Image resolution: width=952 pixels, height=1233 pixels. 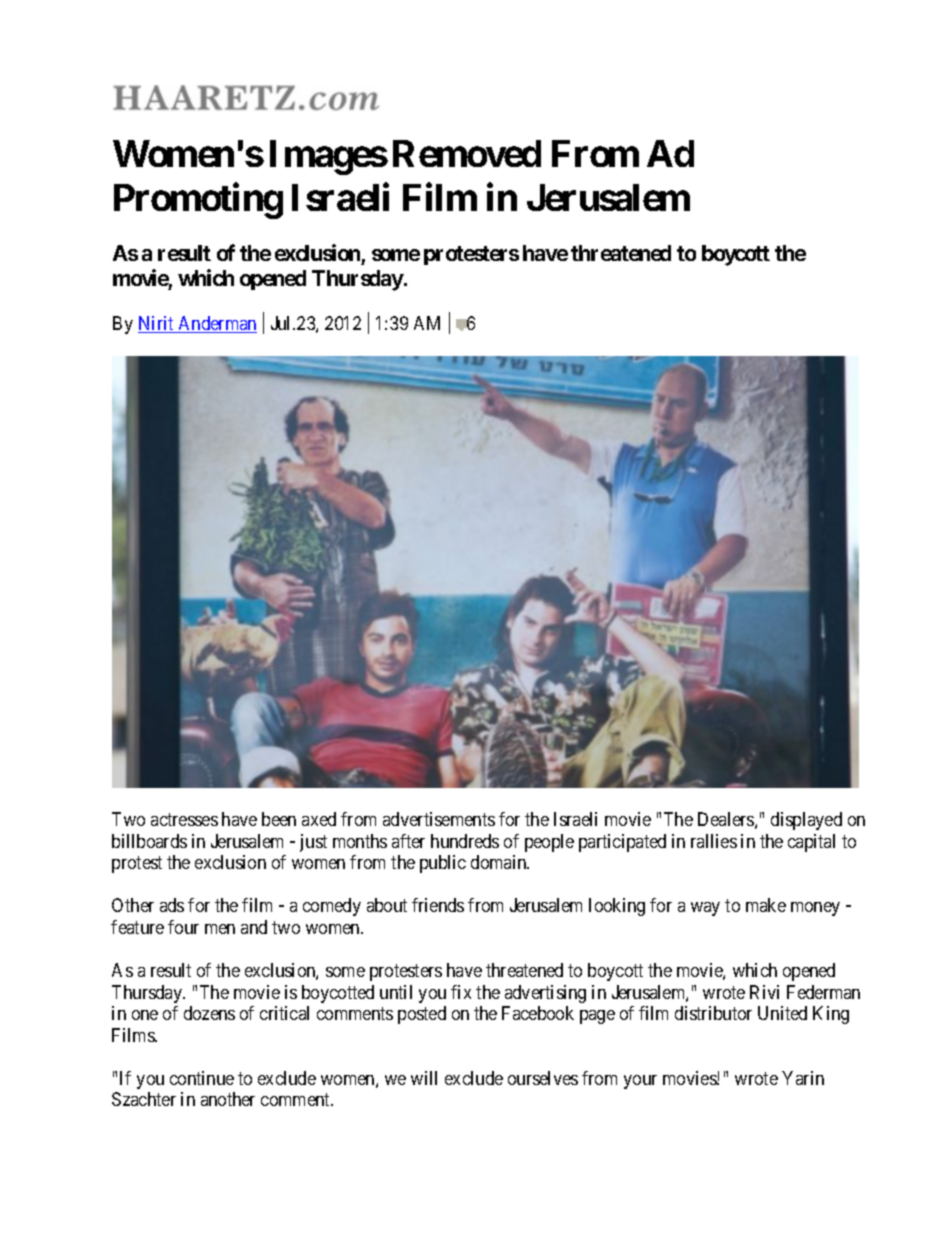 What do you see at coordinates (806, 821) in the screenshot?
I see `displayed` at bounding box center [806, 821].
